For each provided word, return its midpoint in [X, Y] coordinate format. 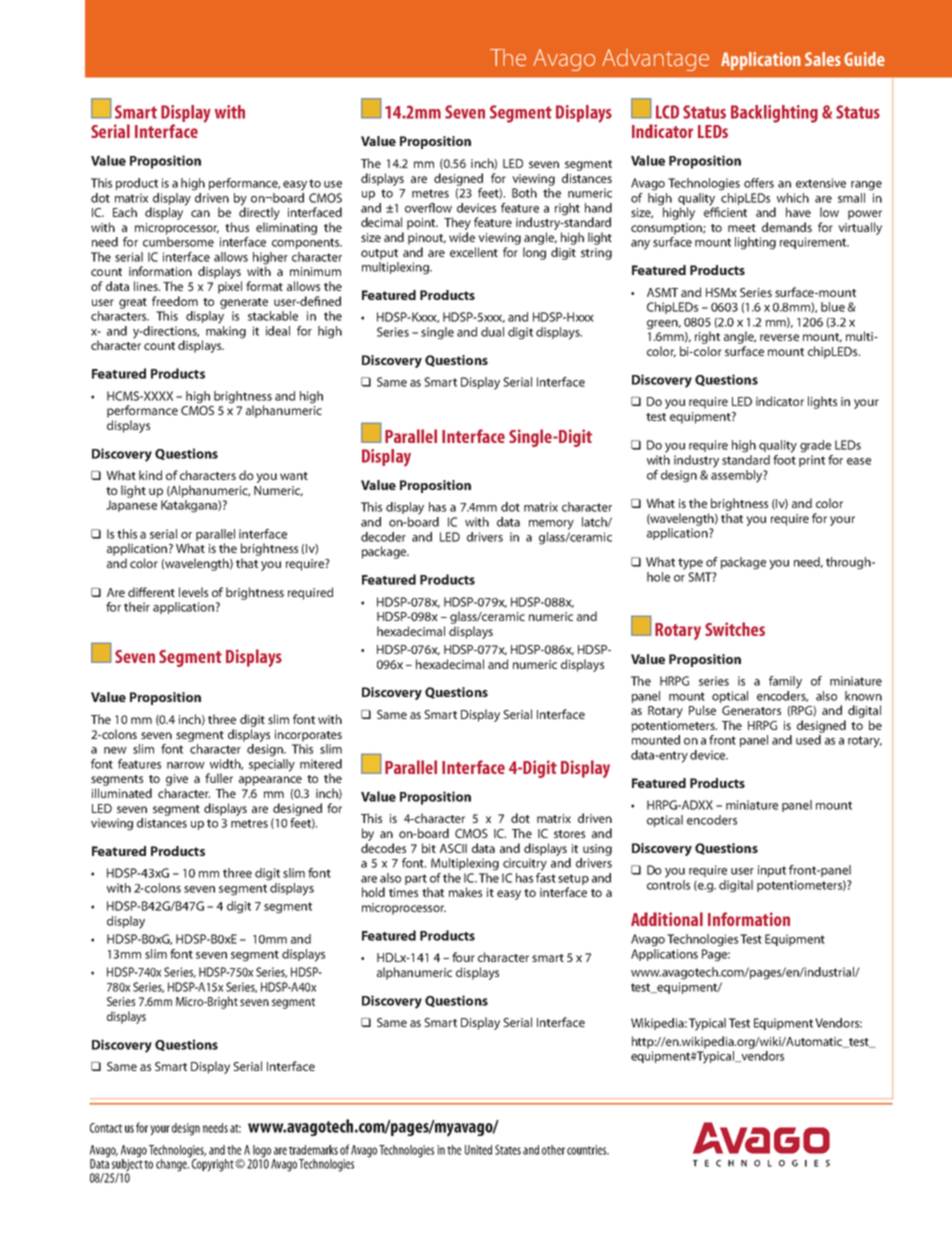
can [200, 213]
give [177, 780]
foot [784, 458]
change [172, 1165]
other [553, 1150]
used [808, 740]
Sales [823, 59]
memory [551, 525]
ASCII [453, 848]
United [478, 1150]
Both [524, 193]
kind [150, 475]
